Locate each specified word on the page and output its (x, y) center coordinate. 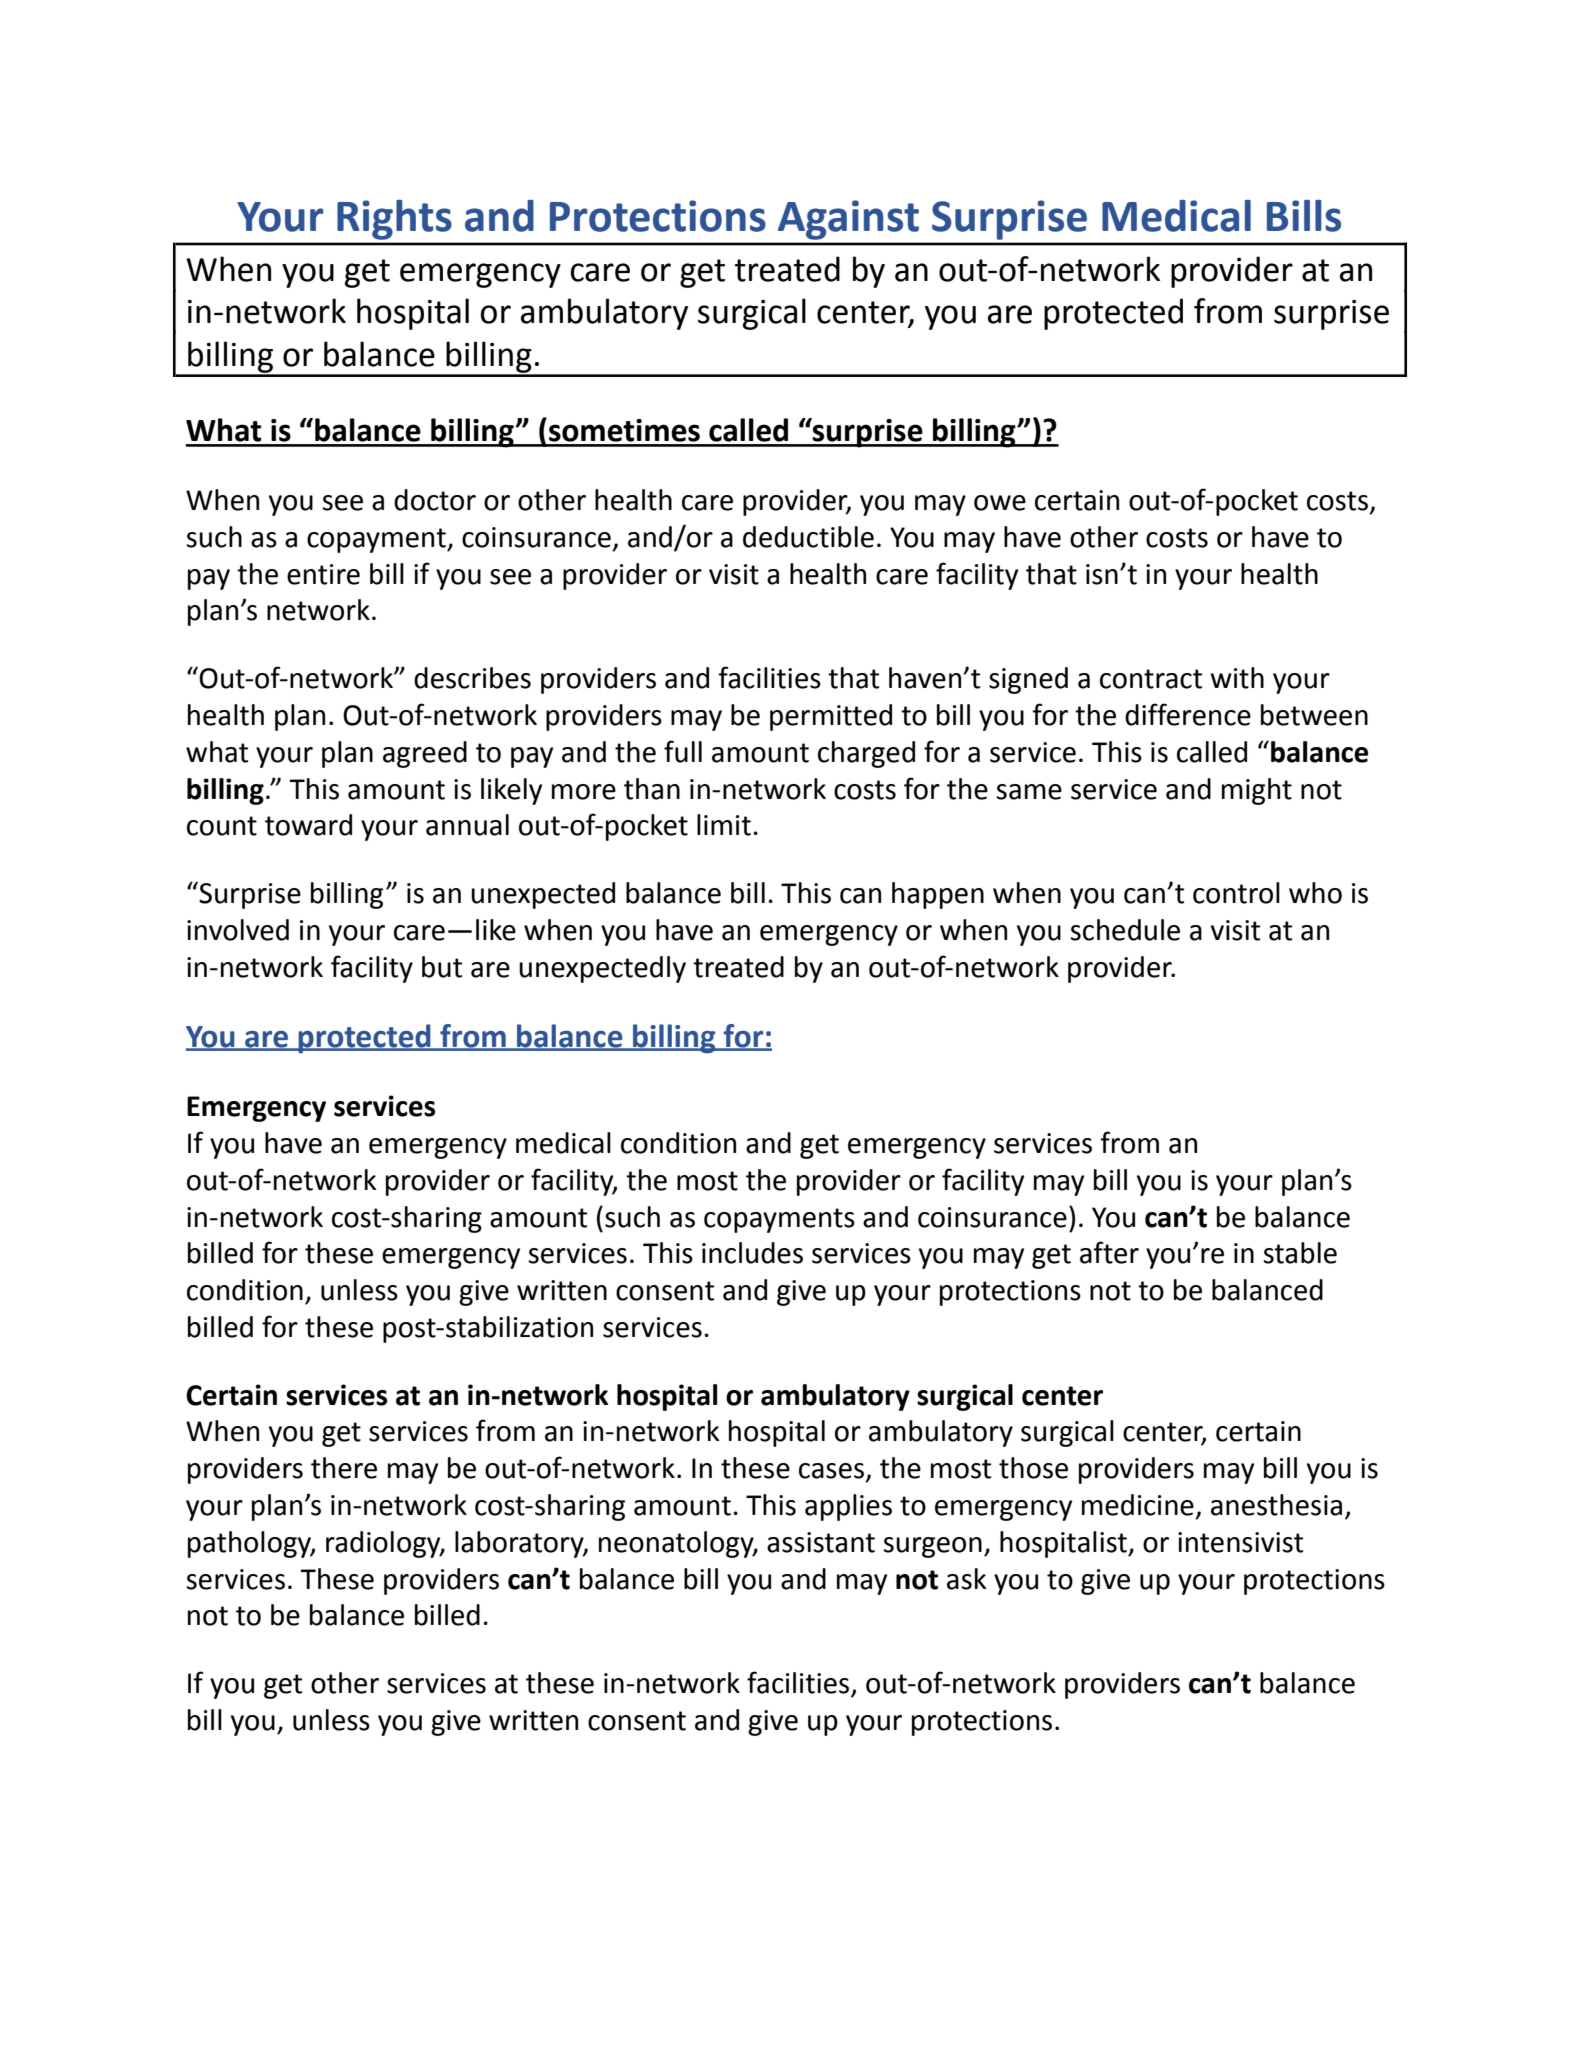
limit (724, 825)
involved (238, 930)
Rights (394, 220)
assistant (821, 1542)
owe (1000, 503)
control (1236, 893)
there (344, 1468)
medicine (1138, 1505)
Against (848, 220)
